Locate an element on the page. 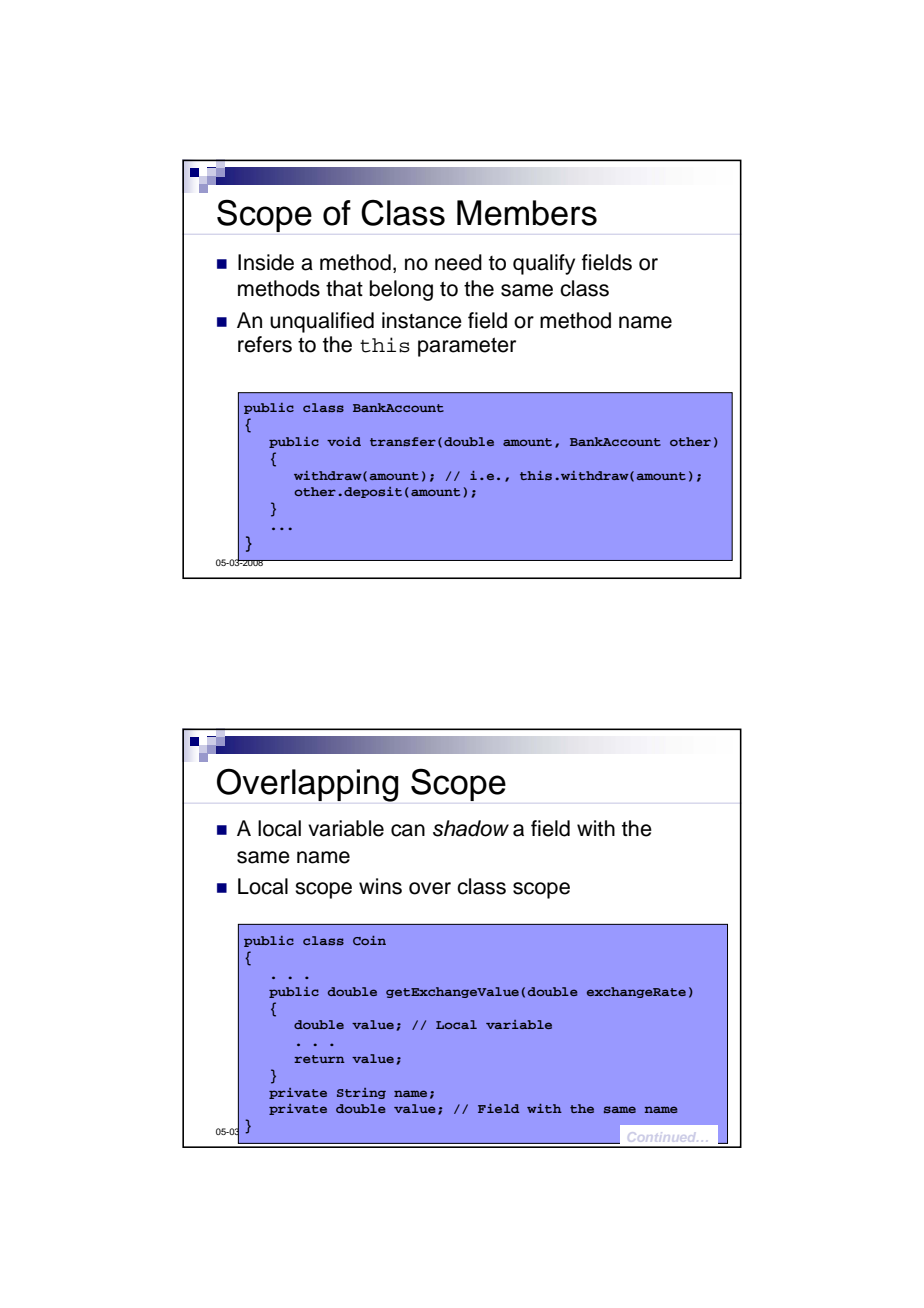  belong is located at coordinates (401, 290).
